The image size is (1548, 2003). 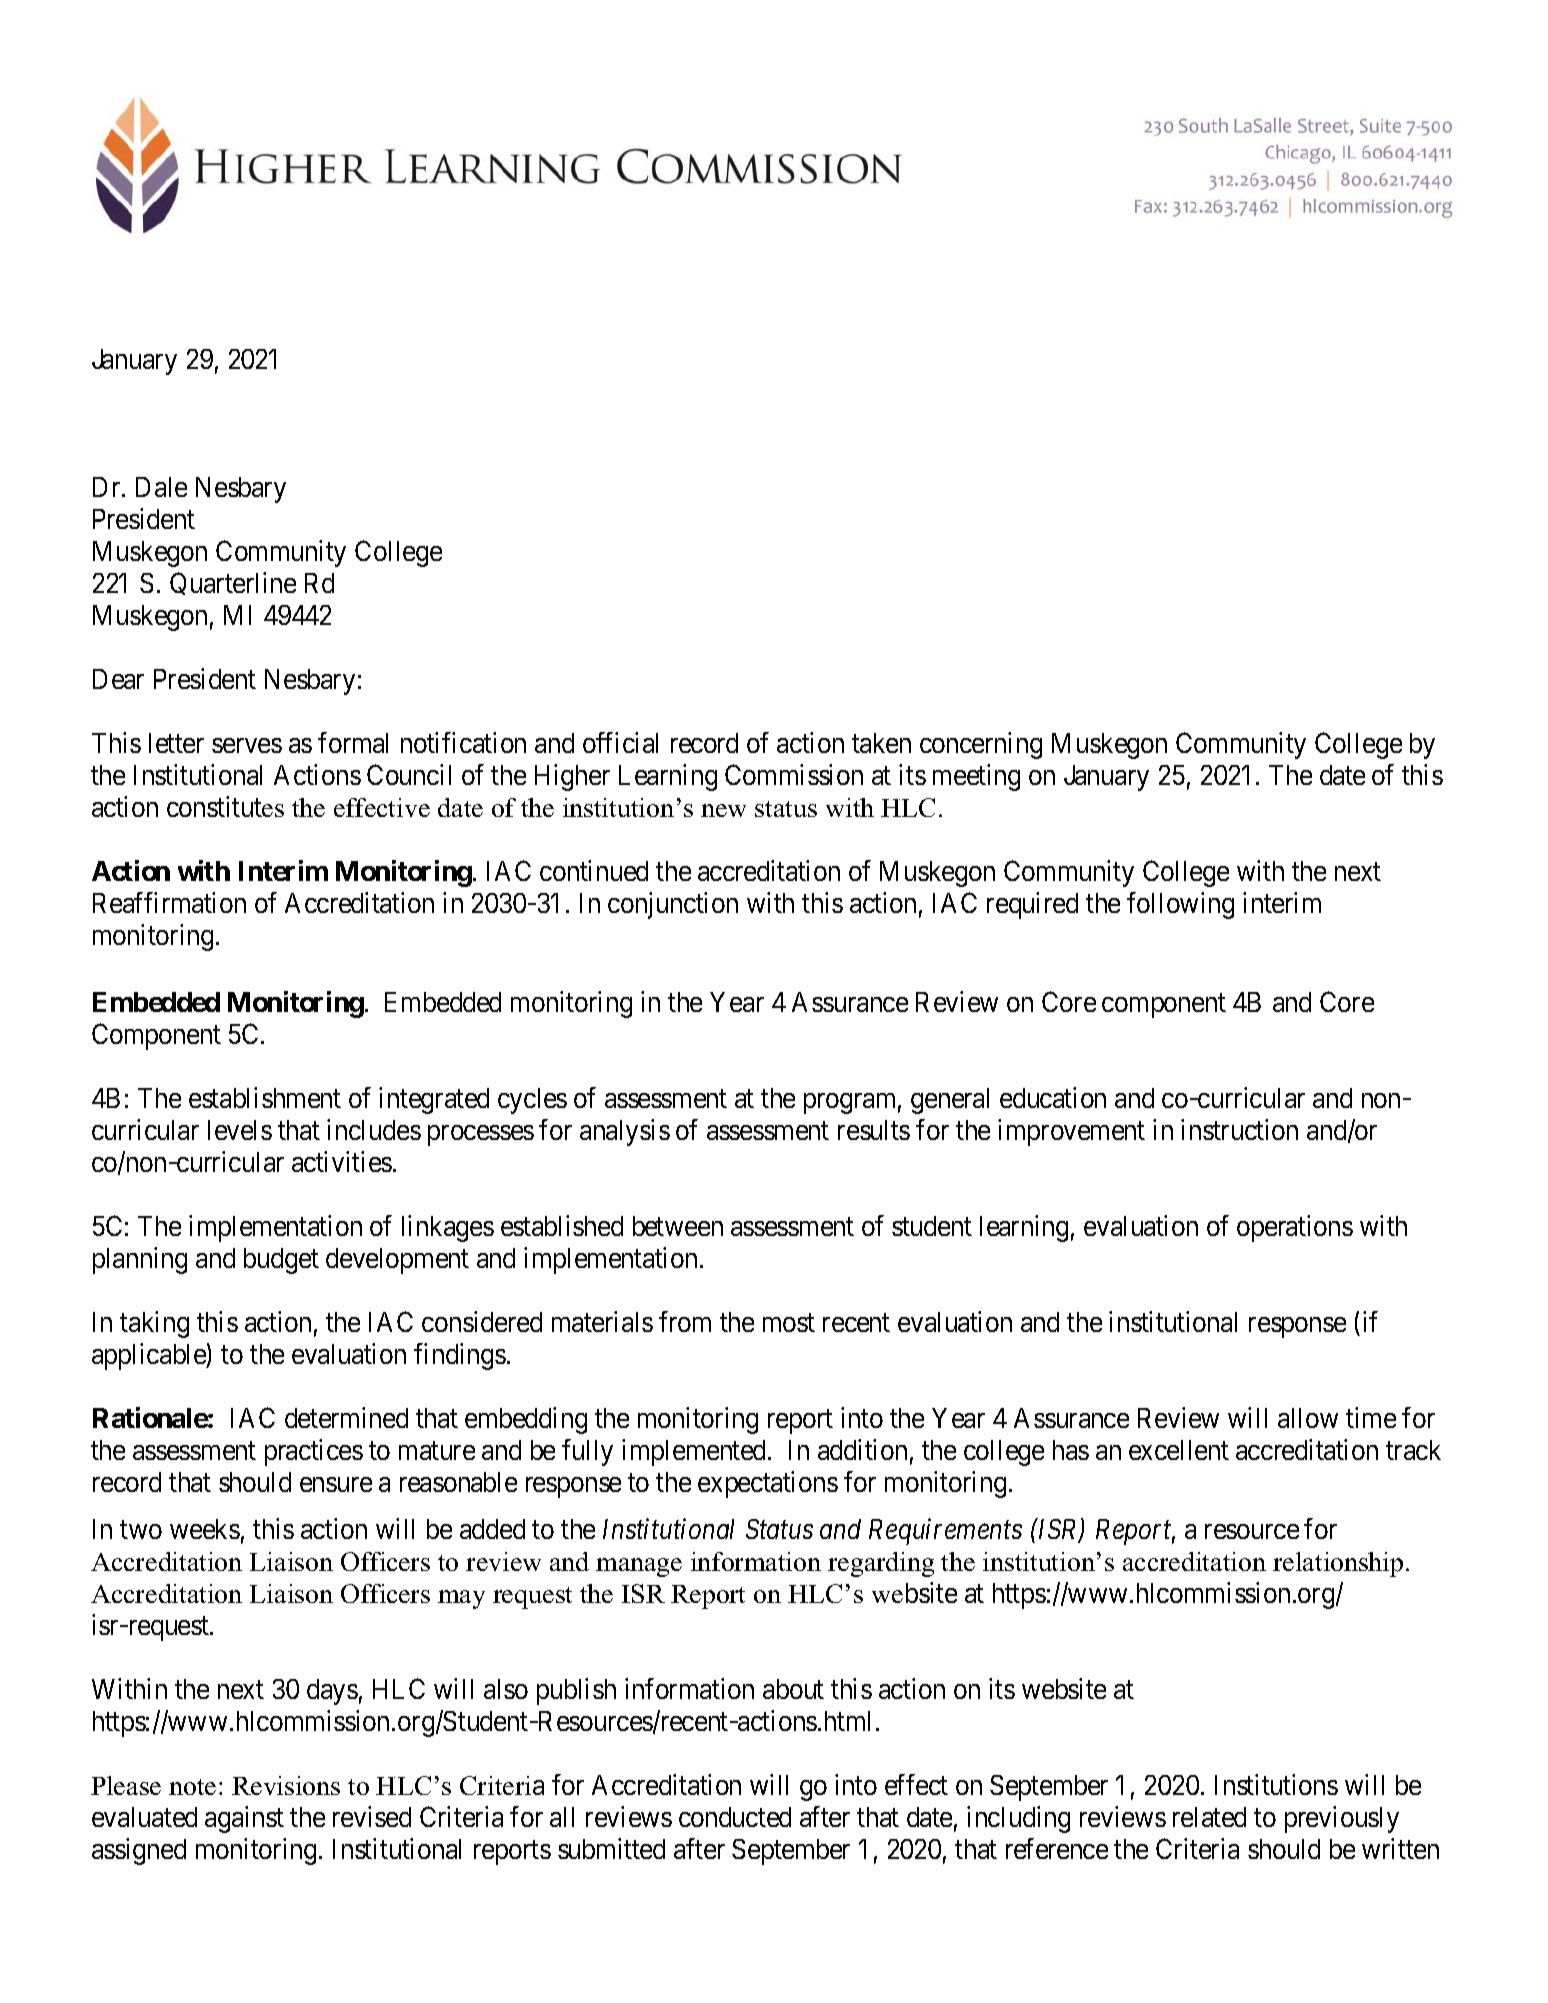 What do you see at coordinates (735, 1817) in the screenshot?
I see `conducted` at bounding box center [735, 1817].
